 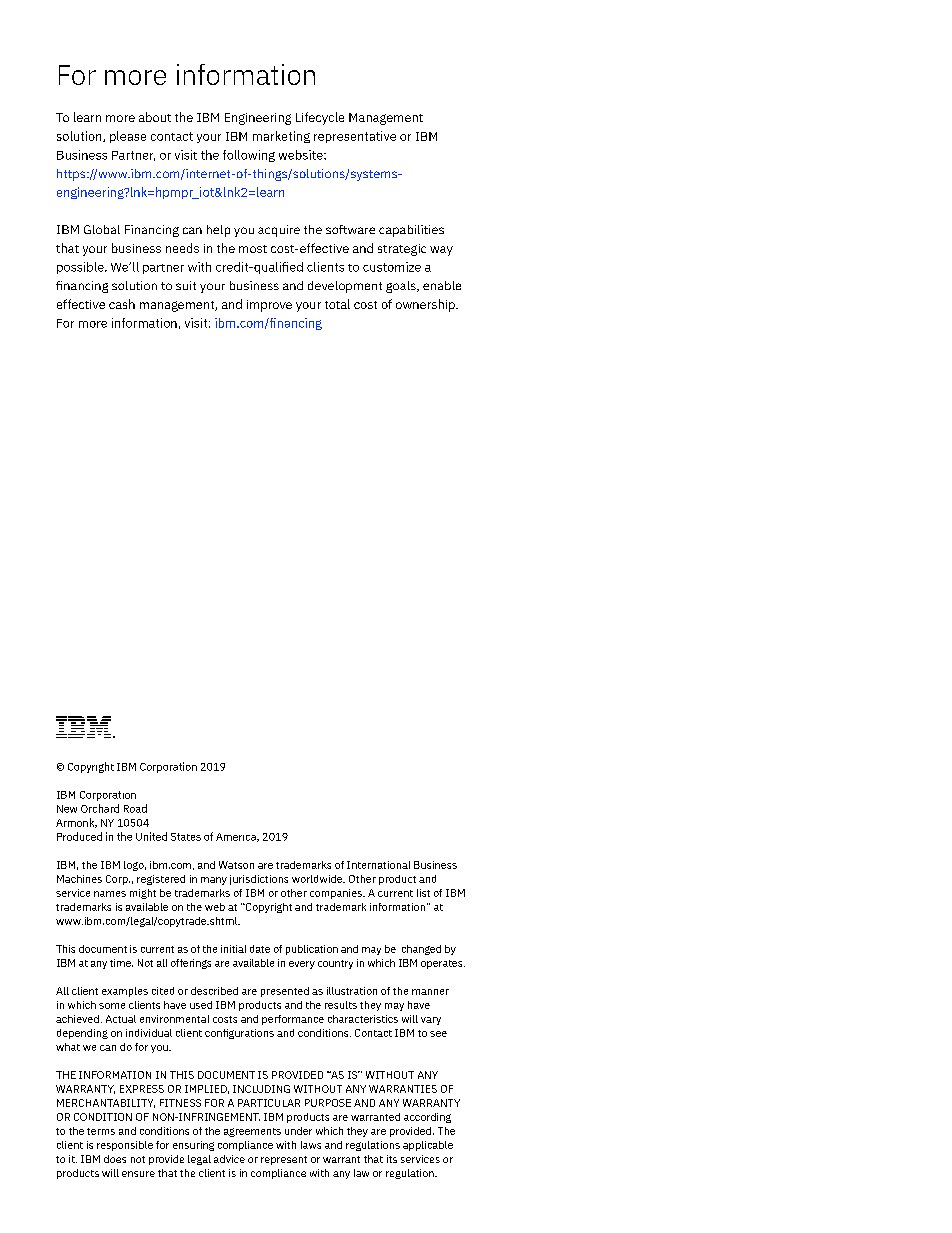 I want to click on capabilities, so click(x=411, y=231).
